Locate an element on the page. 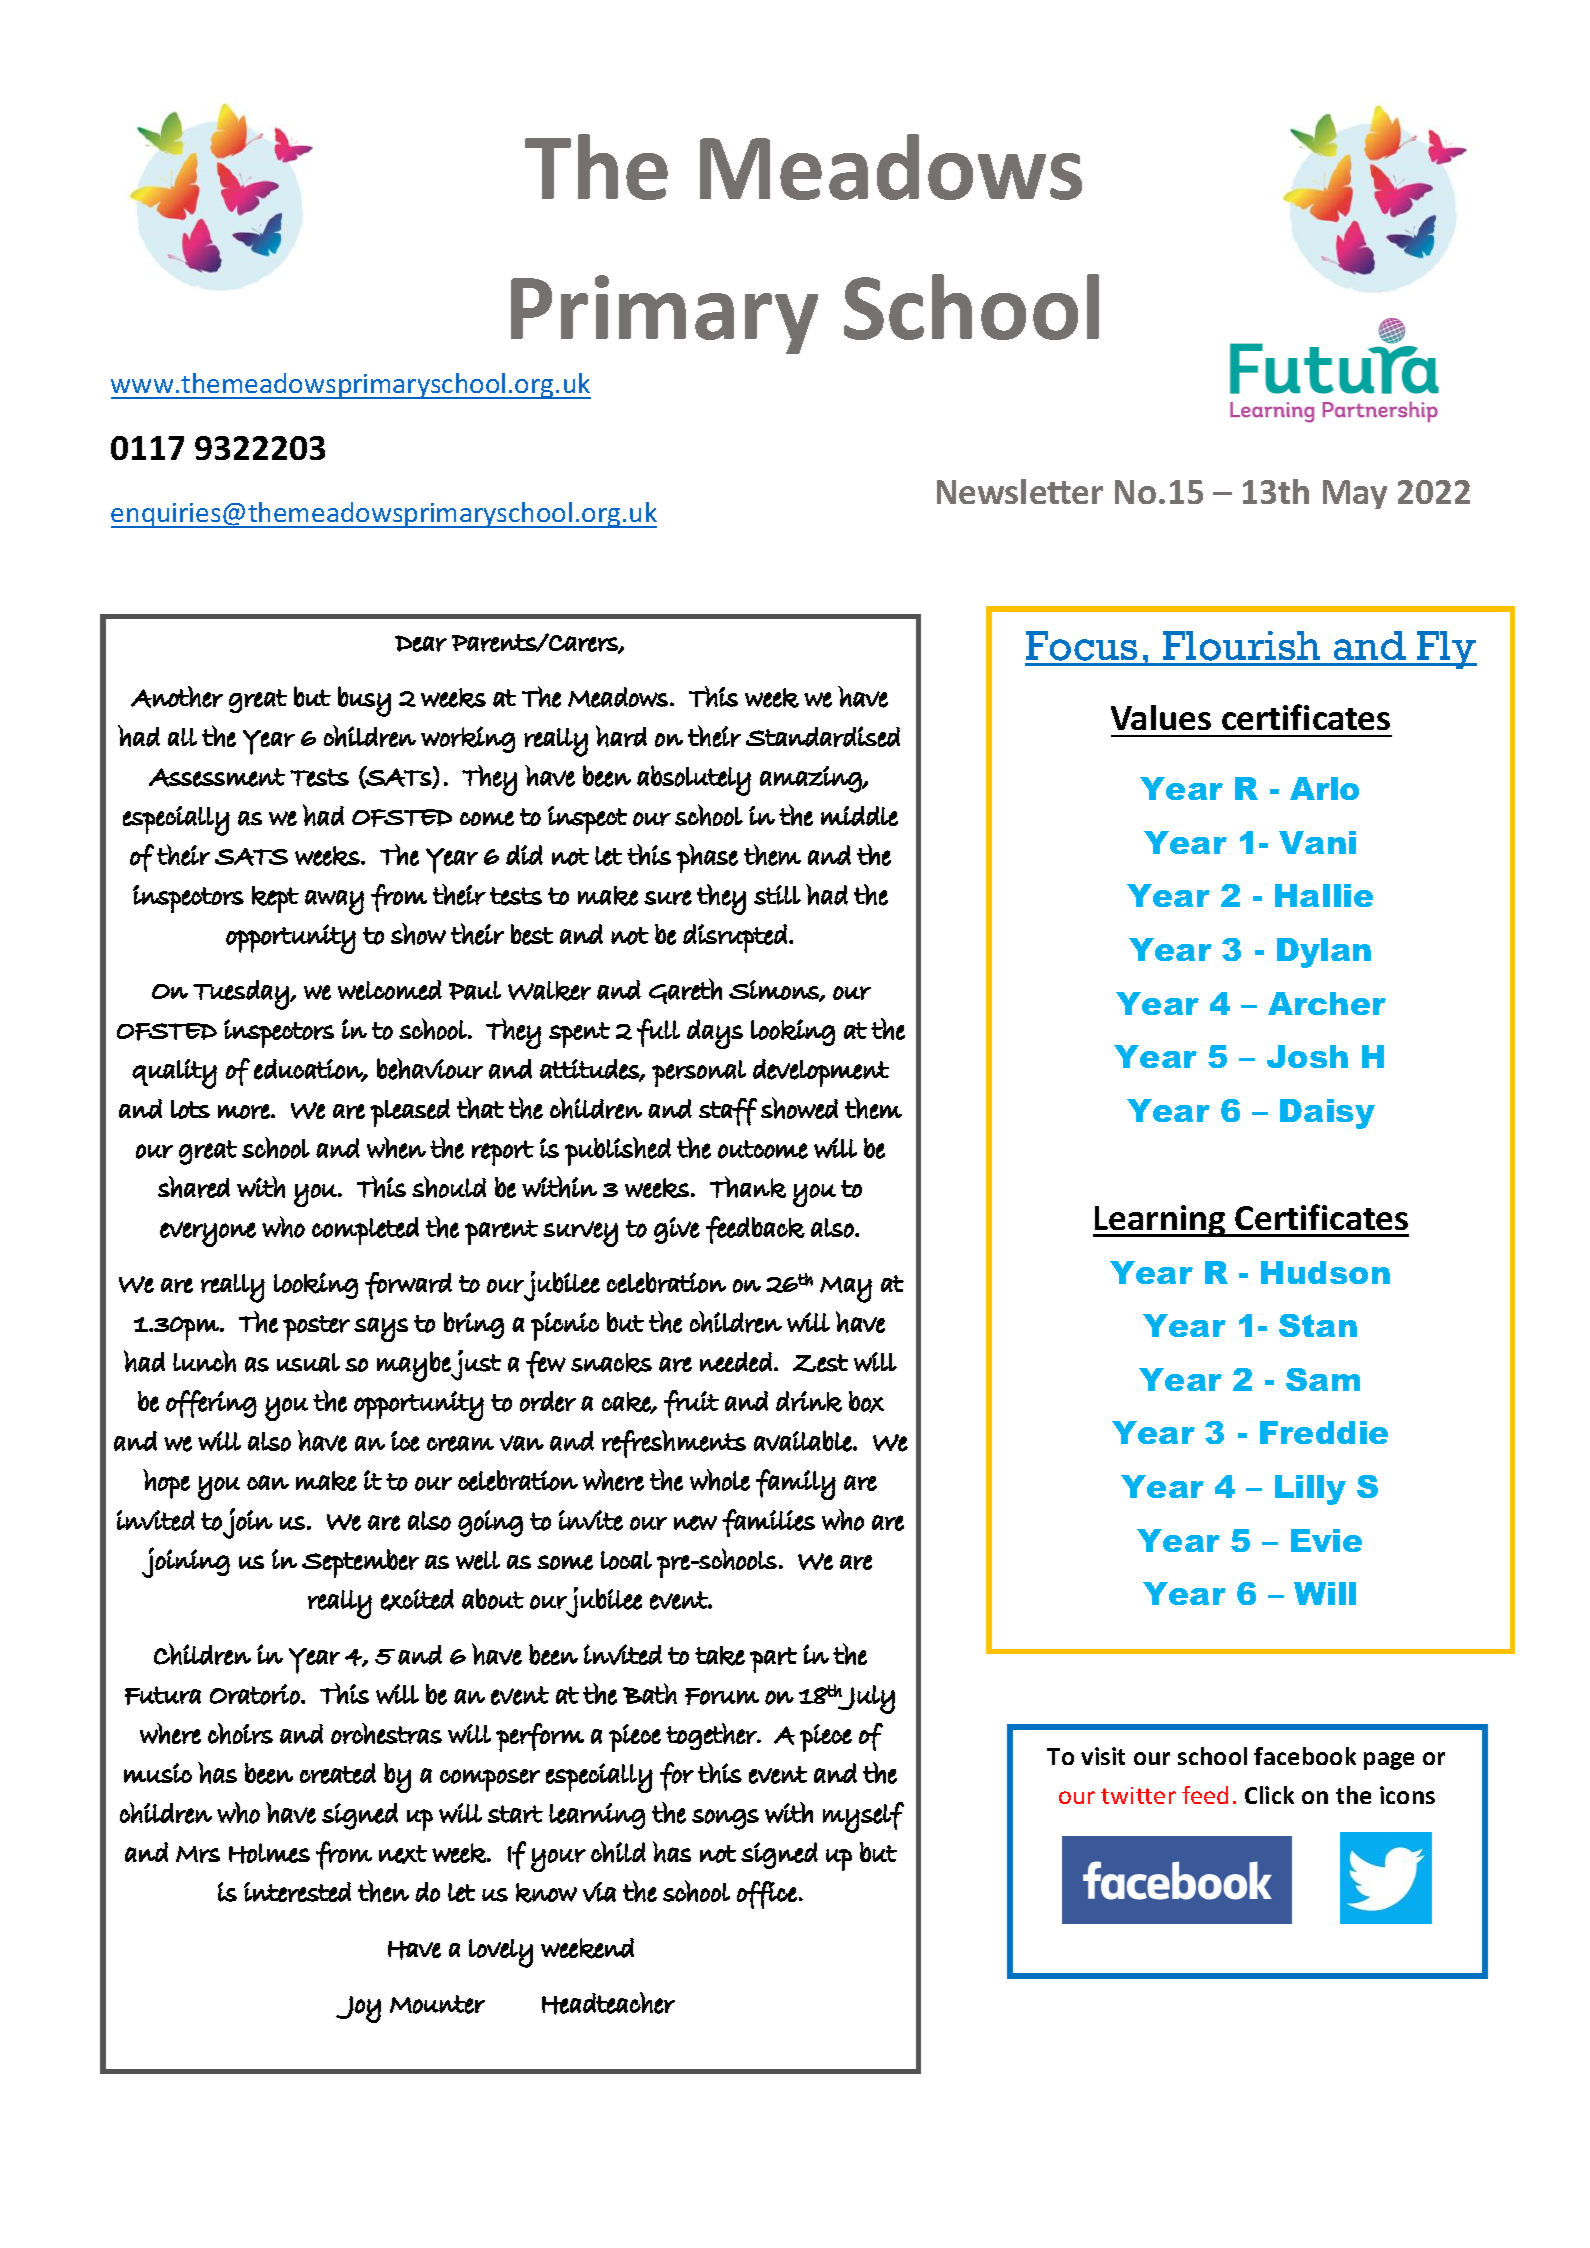 The height and width of the document is (2248, 1590). pleased is located at coordinates (410, 1113).
